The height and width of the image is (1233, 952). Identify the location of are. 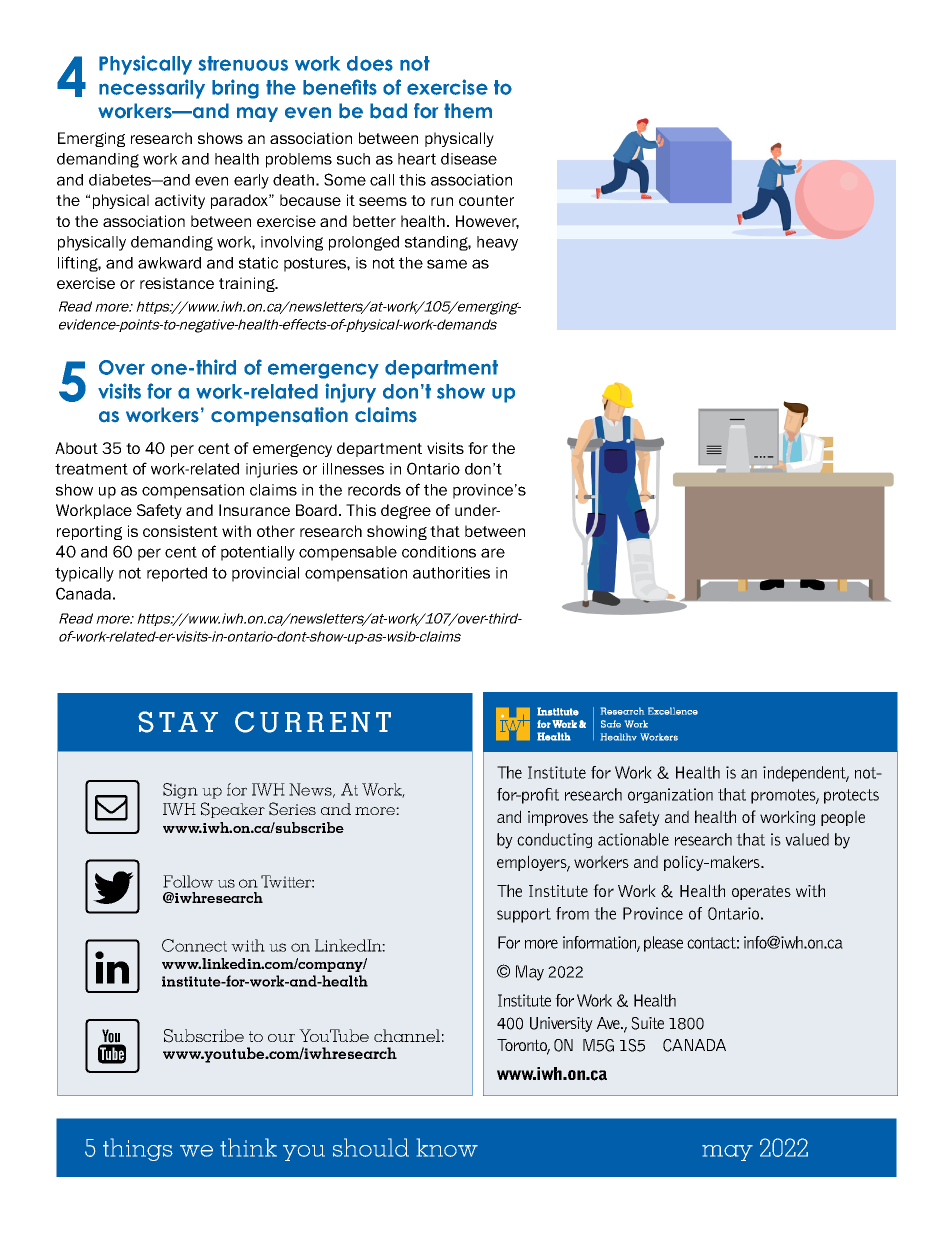
(493, 553).
